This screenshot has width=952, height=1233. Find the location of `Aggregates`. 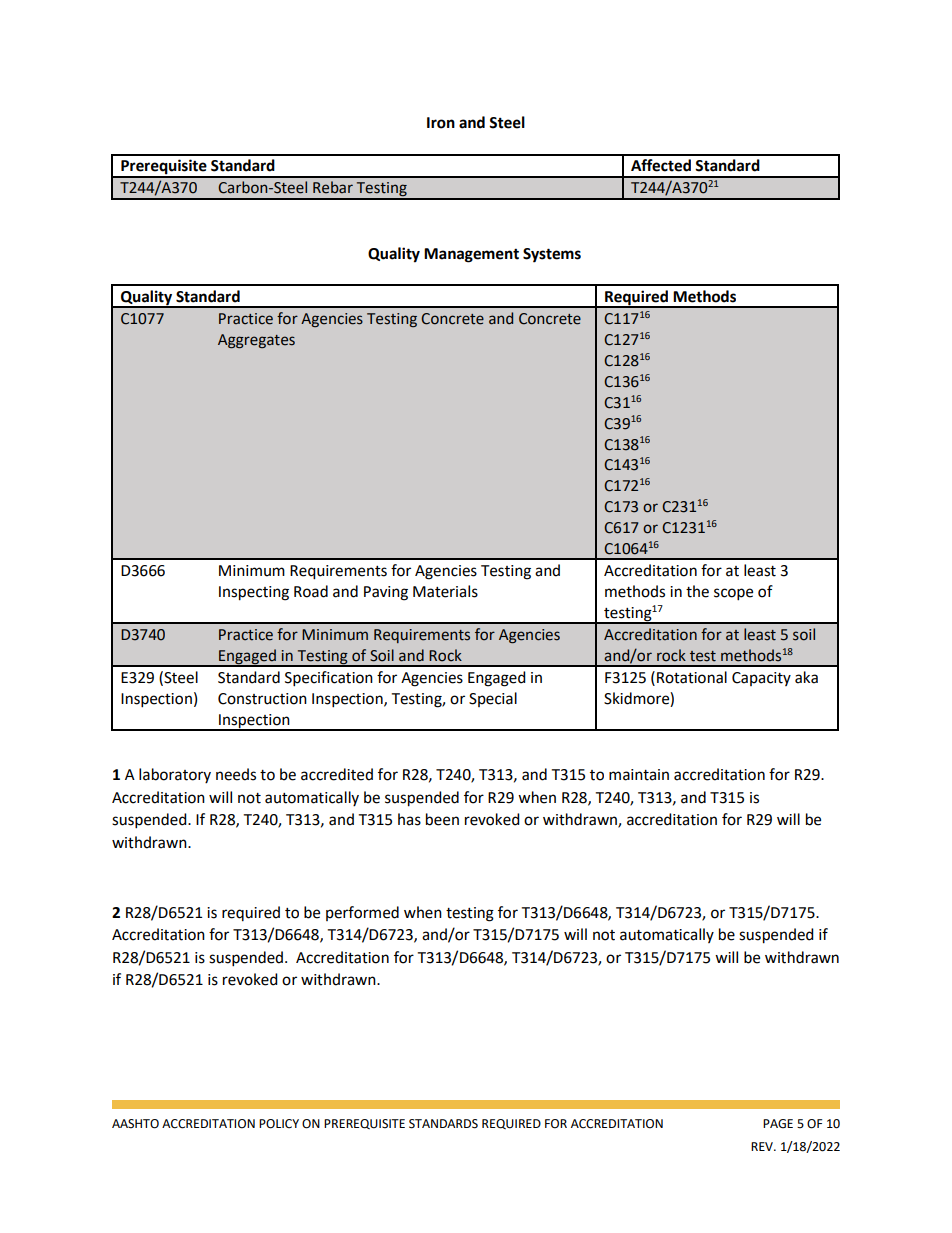

Aggregates is located at coordinates (256, 341).
